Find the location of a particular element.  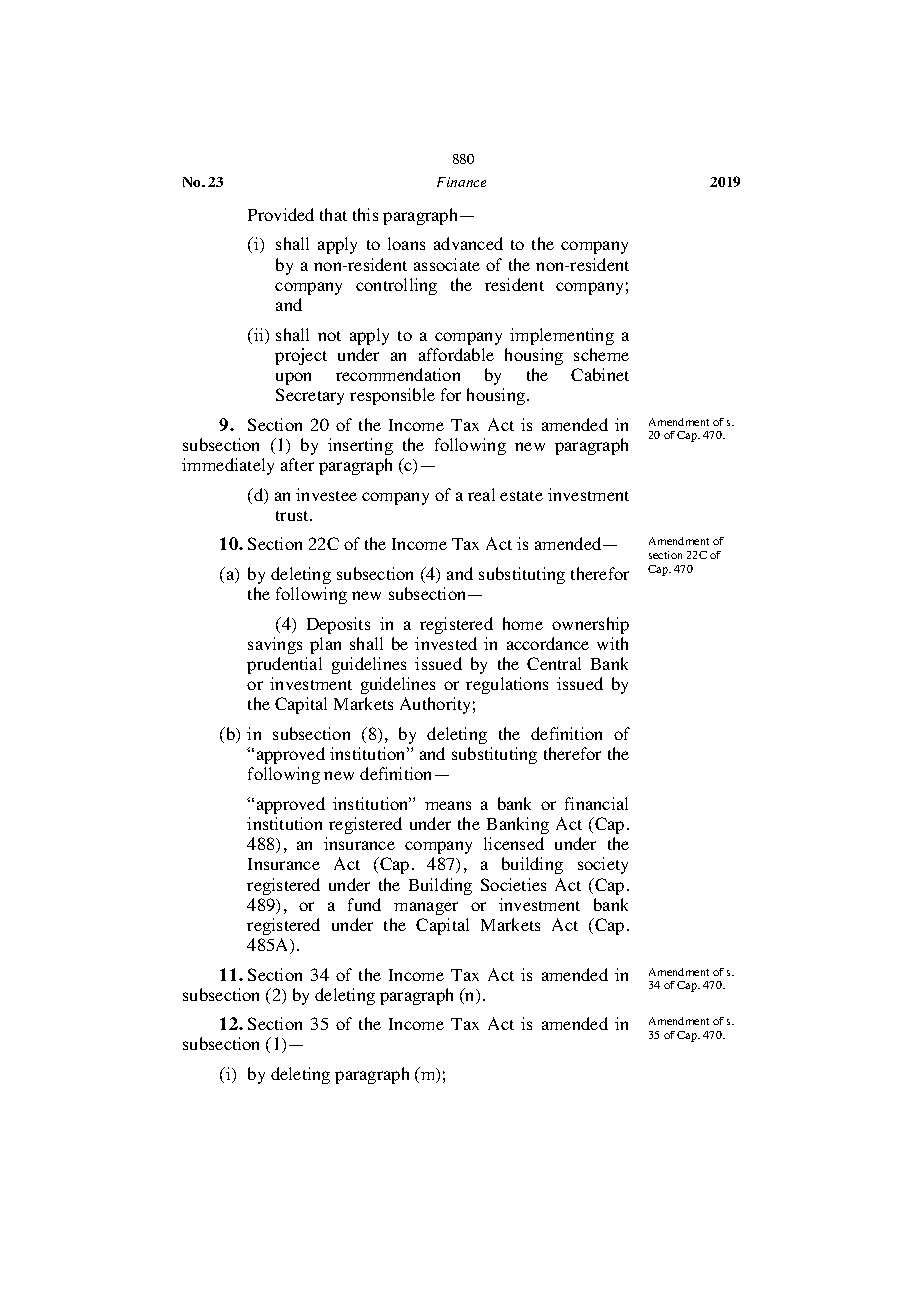

manager is located at coordinates (426, 908).
